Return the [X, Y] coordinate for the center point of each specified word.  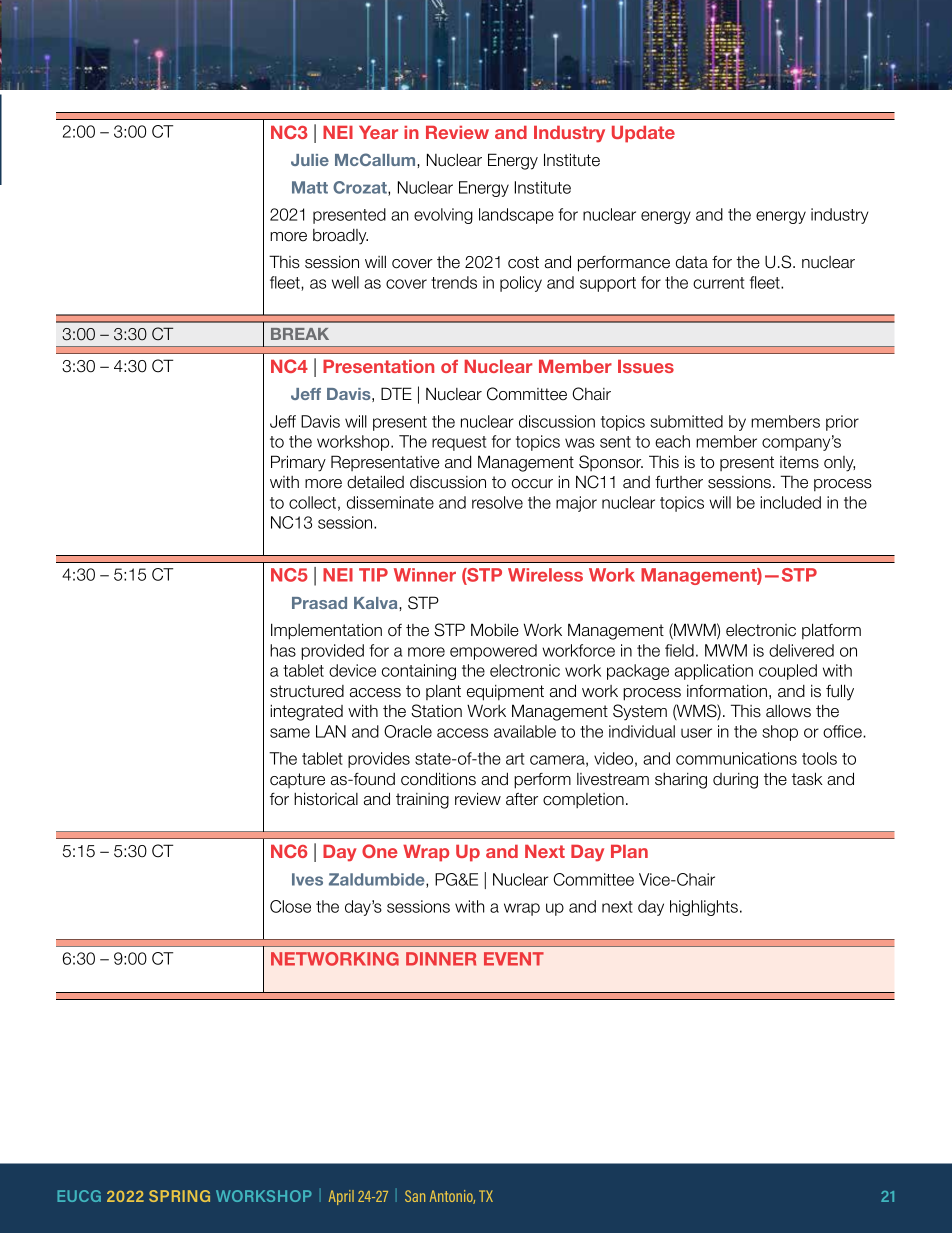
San [415, 1196]
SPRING [179, 1196]
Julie [310, 160]
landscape [516, 216]
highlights [704, 908]
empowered [493, 652]
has [283, 650]
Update [643, 134]
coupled [788, 672]
